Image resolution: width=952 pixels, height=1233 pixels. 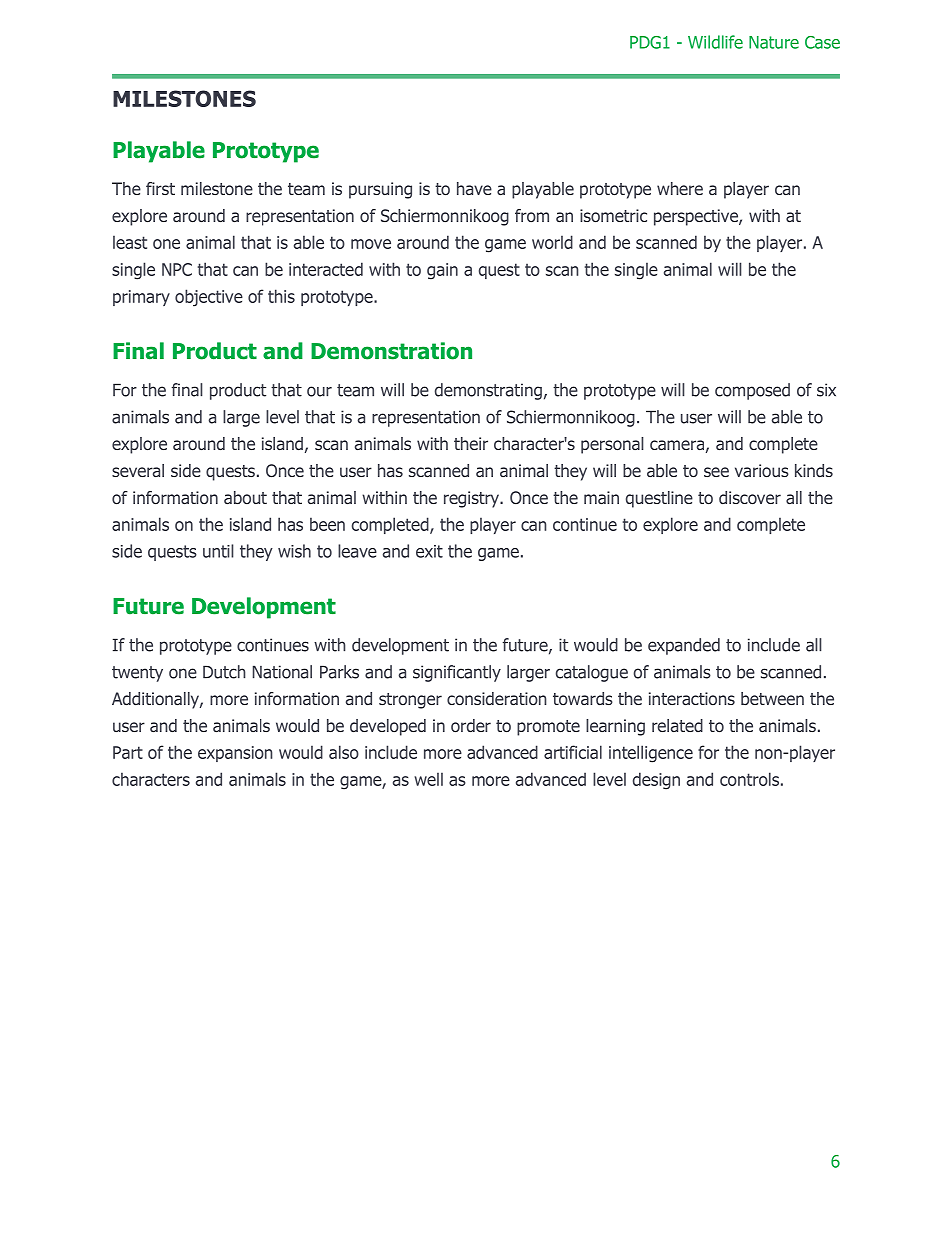 What do you see at coordinates (474, 188) in the page?
I see `have` at bounding box center [474, 188].
